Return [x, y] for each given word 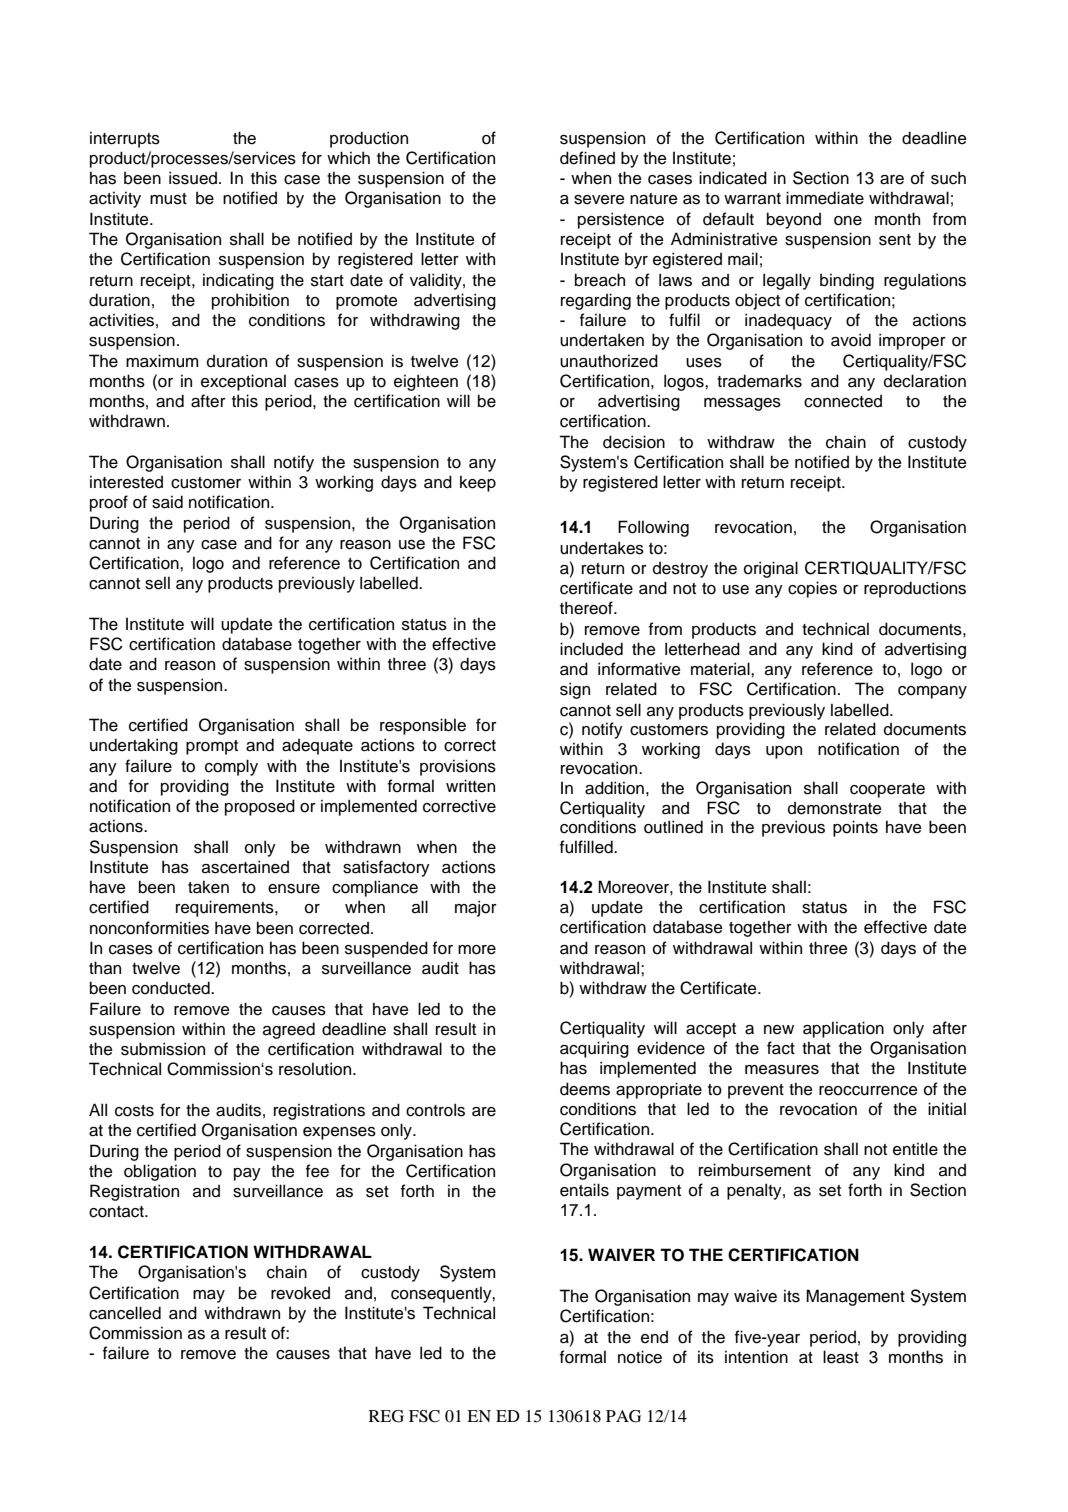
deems [585, 1089]
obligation [160, 1172]
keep [478, 483]
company [932, 692]
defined [587, 158]
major [476, 908]
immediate [825, 198]
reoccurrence [868, 1091]
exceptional [243, 382]
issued [193, 178]
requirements [226, 908]
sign [575, 690]
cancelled [125, 1313]
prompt [212, 747]
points [855, 828]
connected [843, 401]
